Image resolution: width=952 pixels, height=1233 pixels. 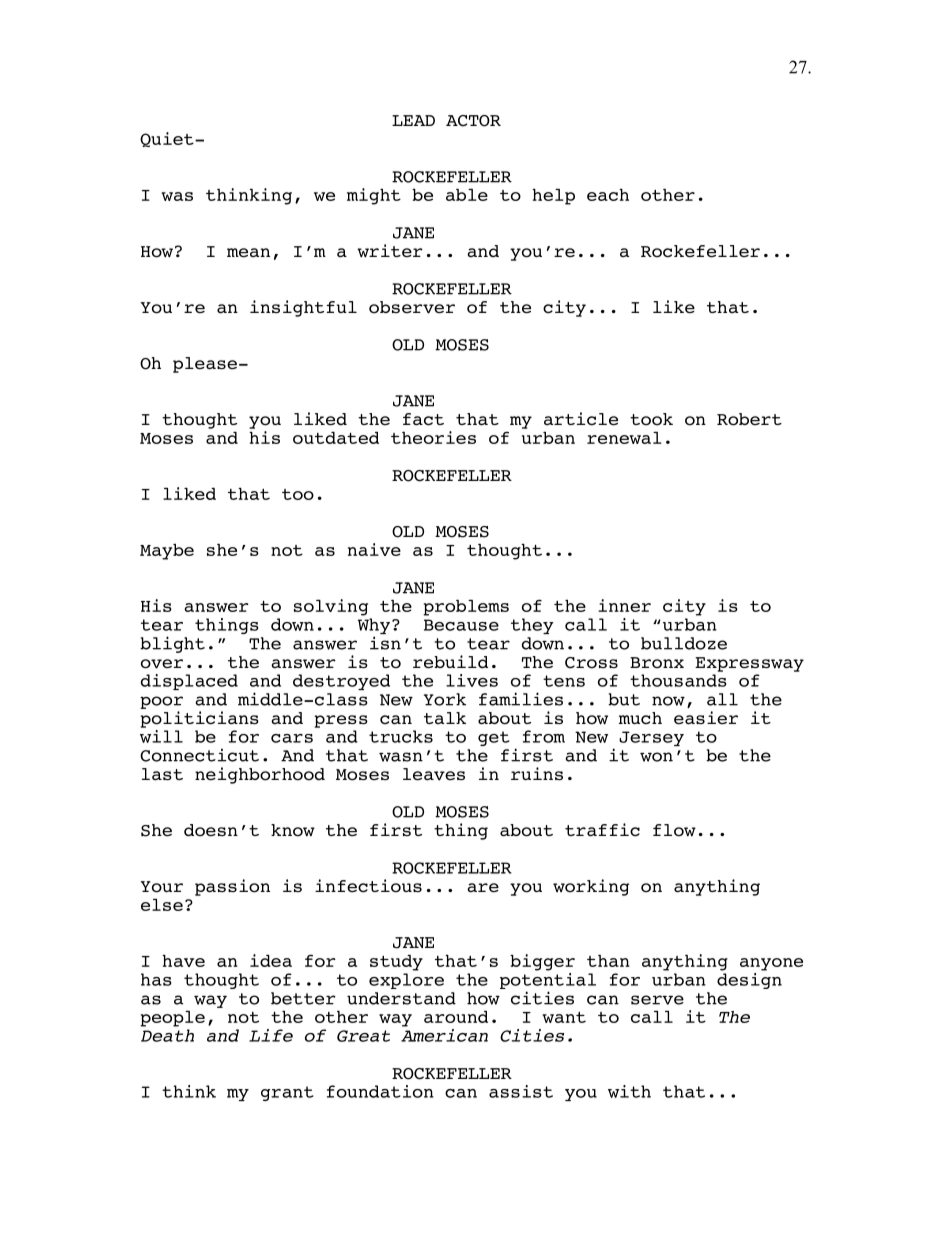 What do you see at coordinates (466, 608) in the page?
I see `problems` at bounding box center [466, 608].
